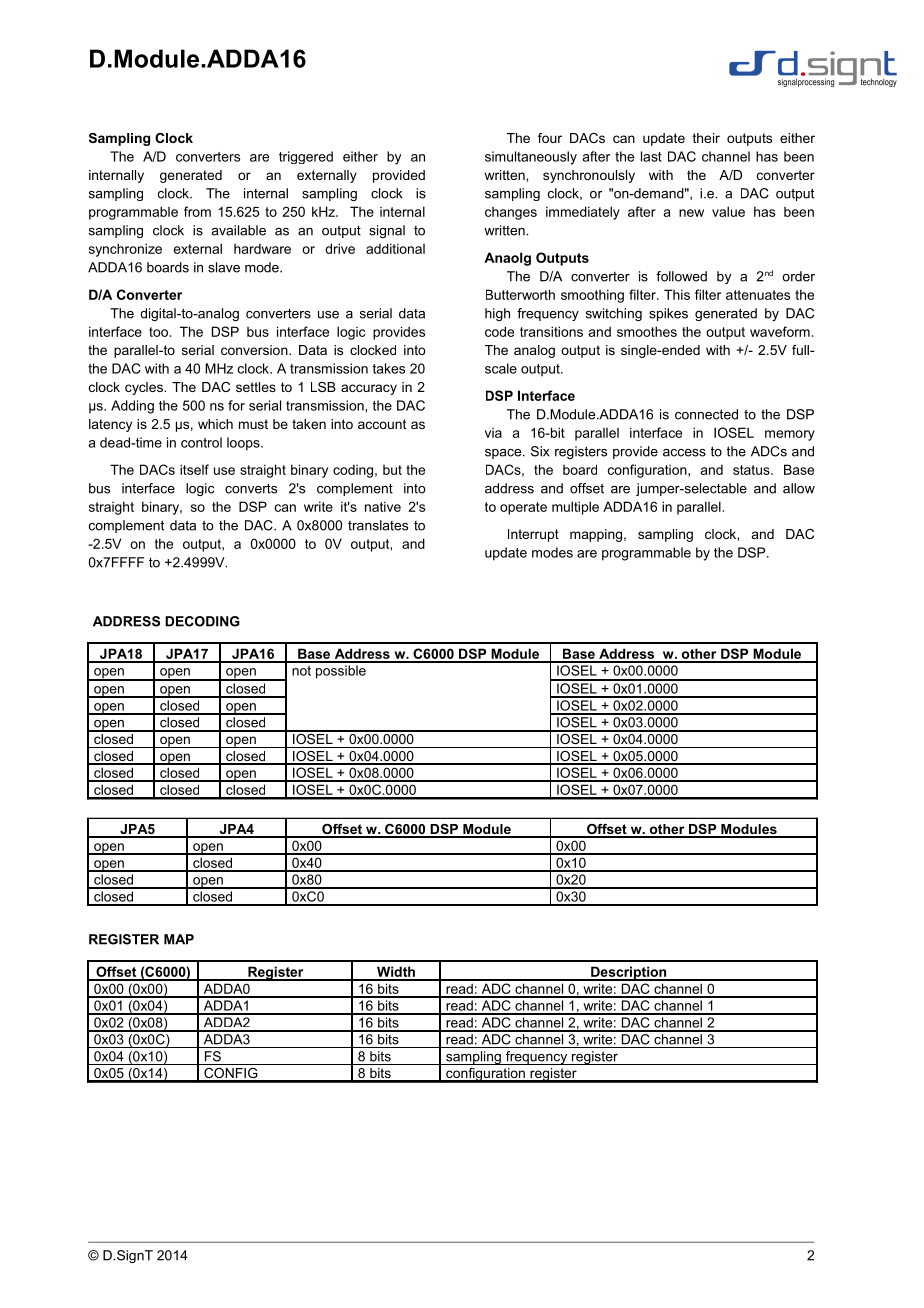 This document has height=1308, width=924. I want to click on converts, so click(251, 489).
